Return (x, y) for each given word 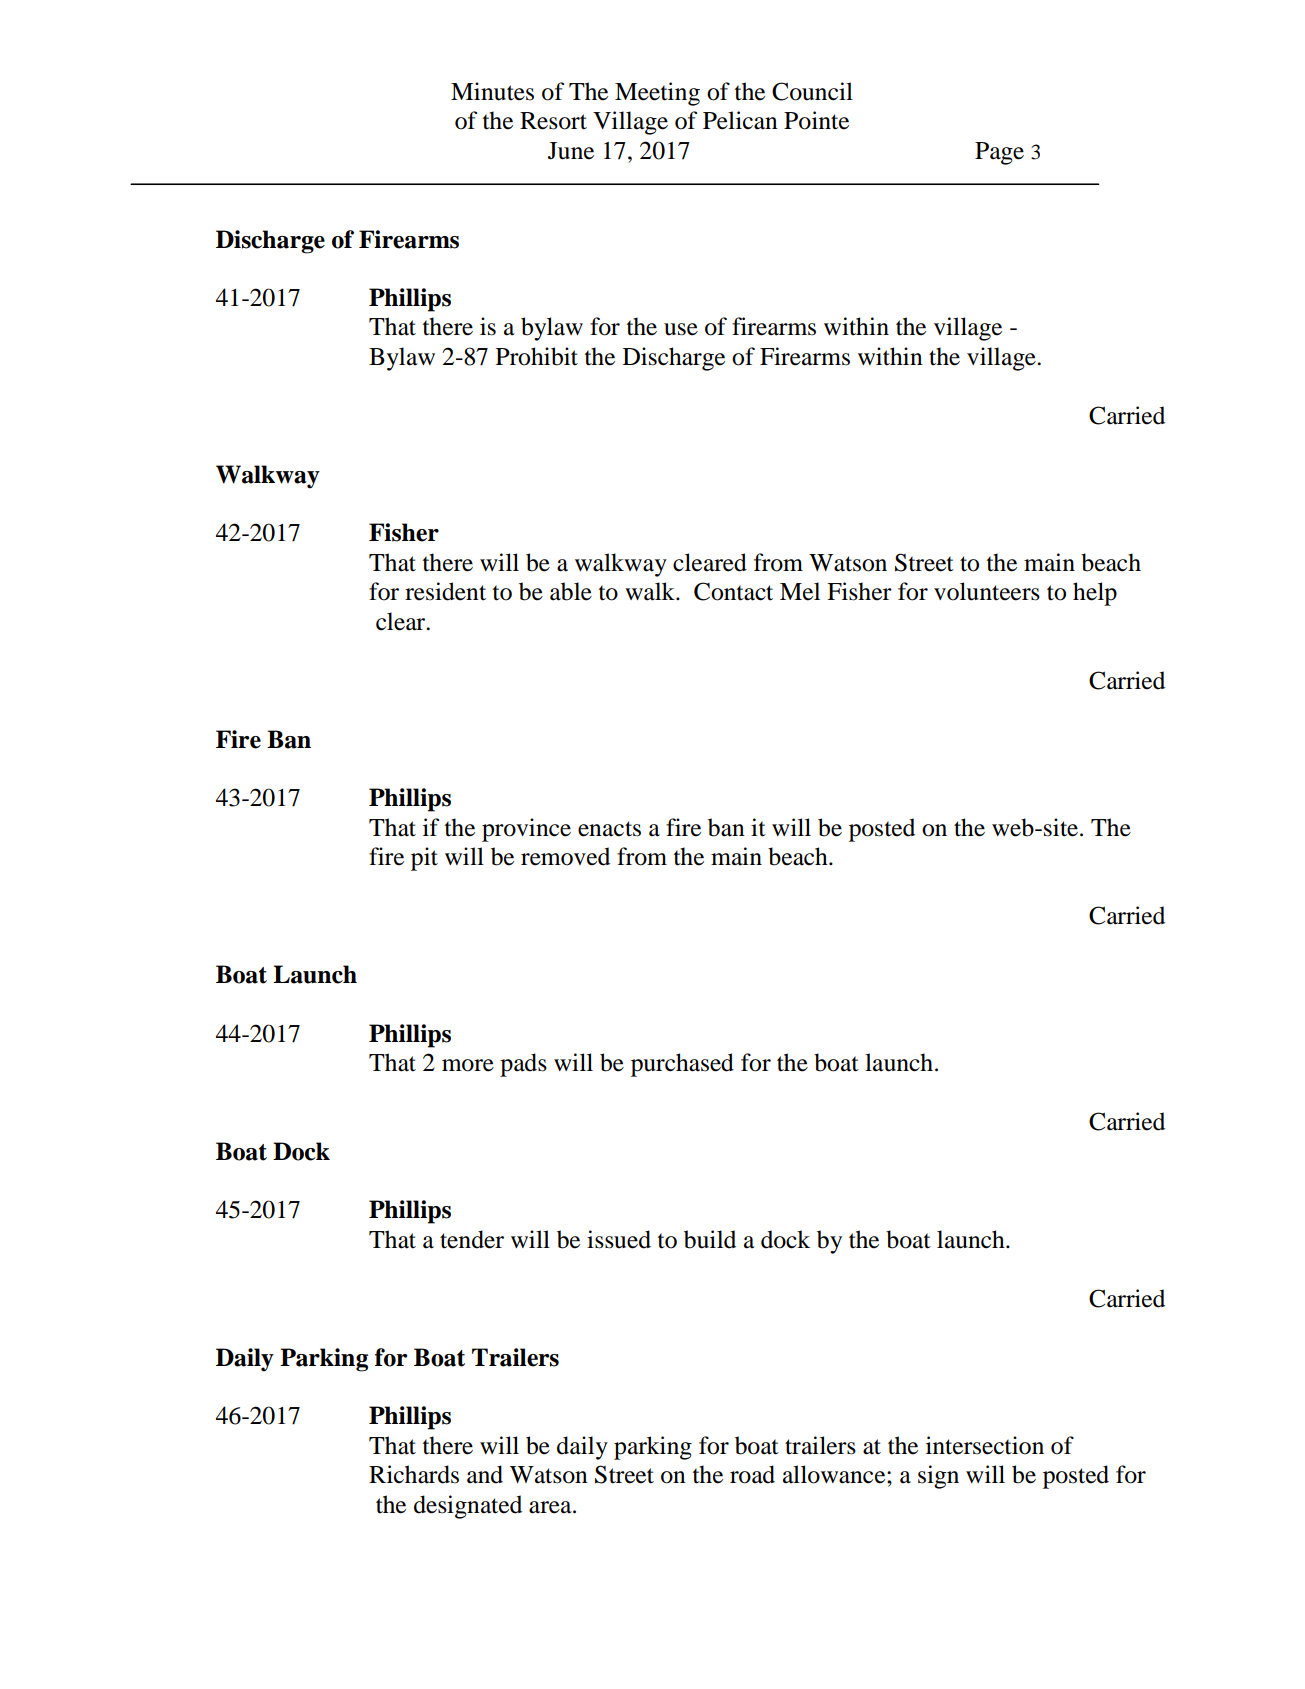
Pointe (816, 120)
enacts (609, 829)
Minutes (492, 91)
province (526, 830)
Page (999, 153)
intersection (985, 1445)
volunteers (987, 591)
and (485, 1474)
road (752, 1474)
